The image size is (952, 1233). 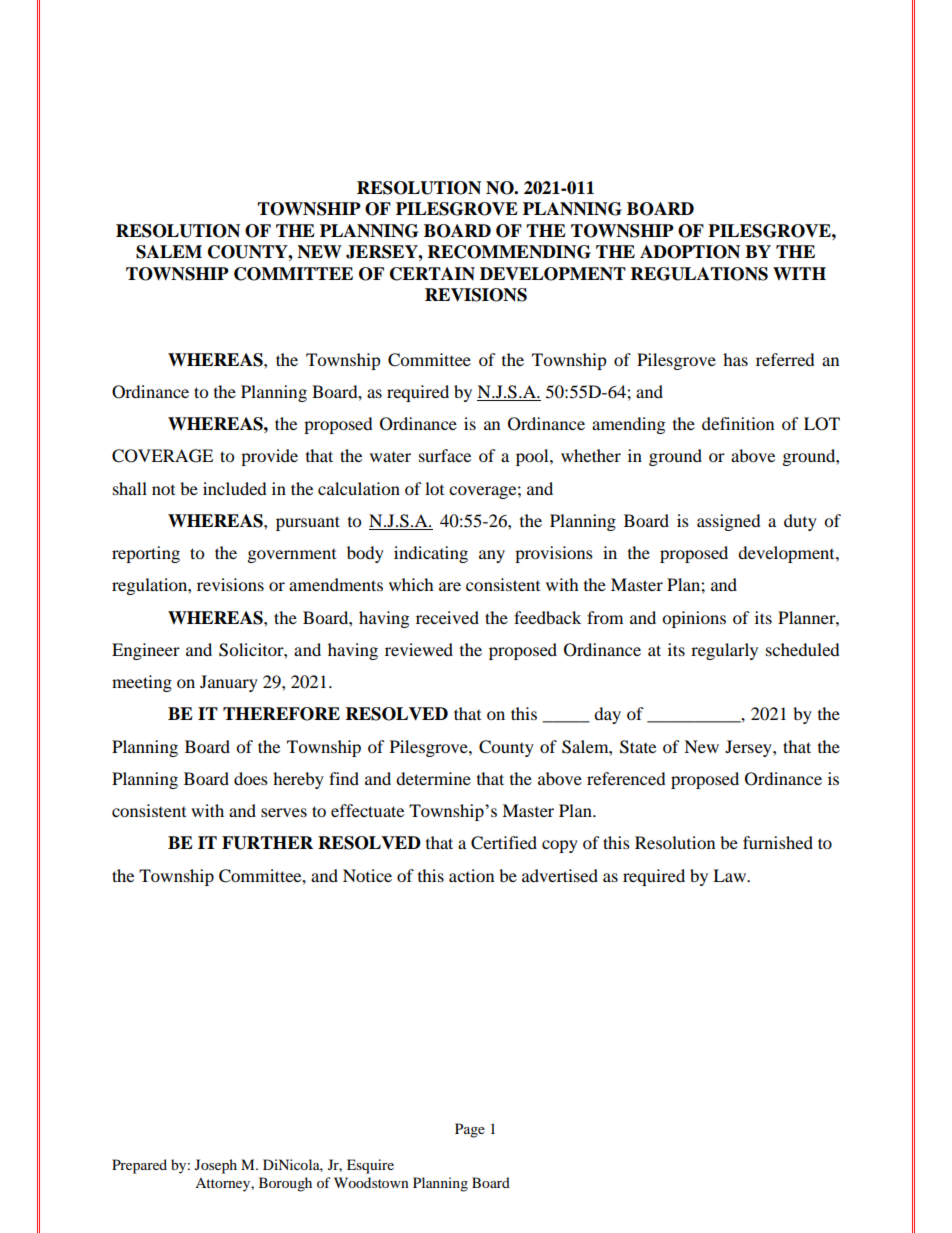 What do you see at coordinates (509, 252) in the screenshot?
I see `RECOMMENDING` at bounding box center [509, 252].
